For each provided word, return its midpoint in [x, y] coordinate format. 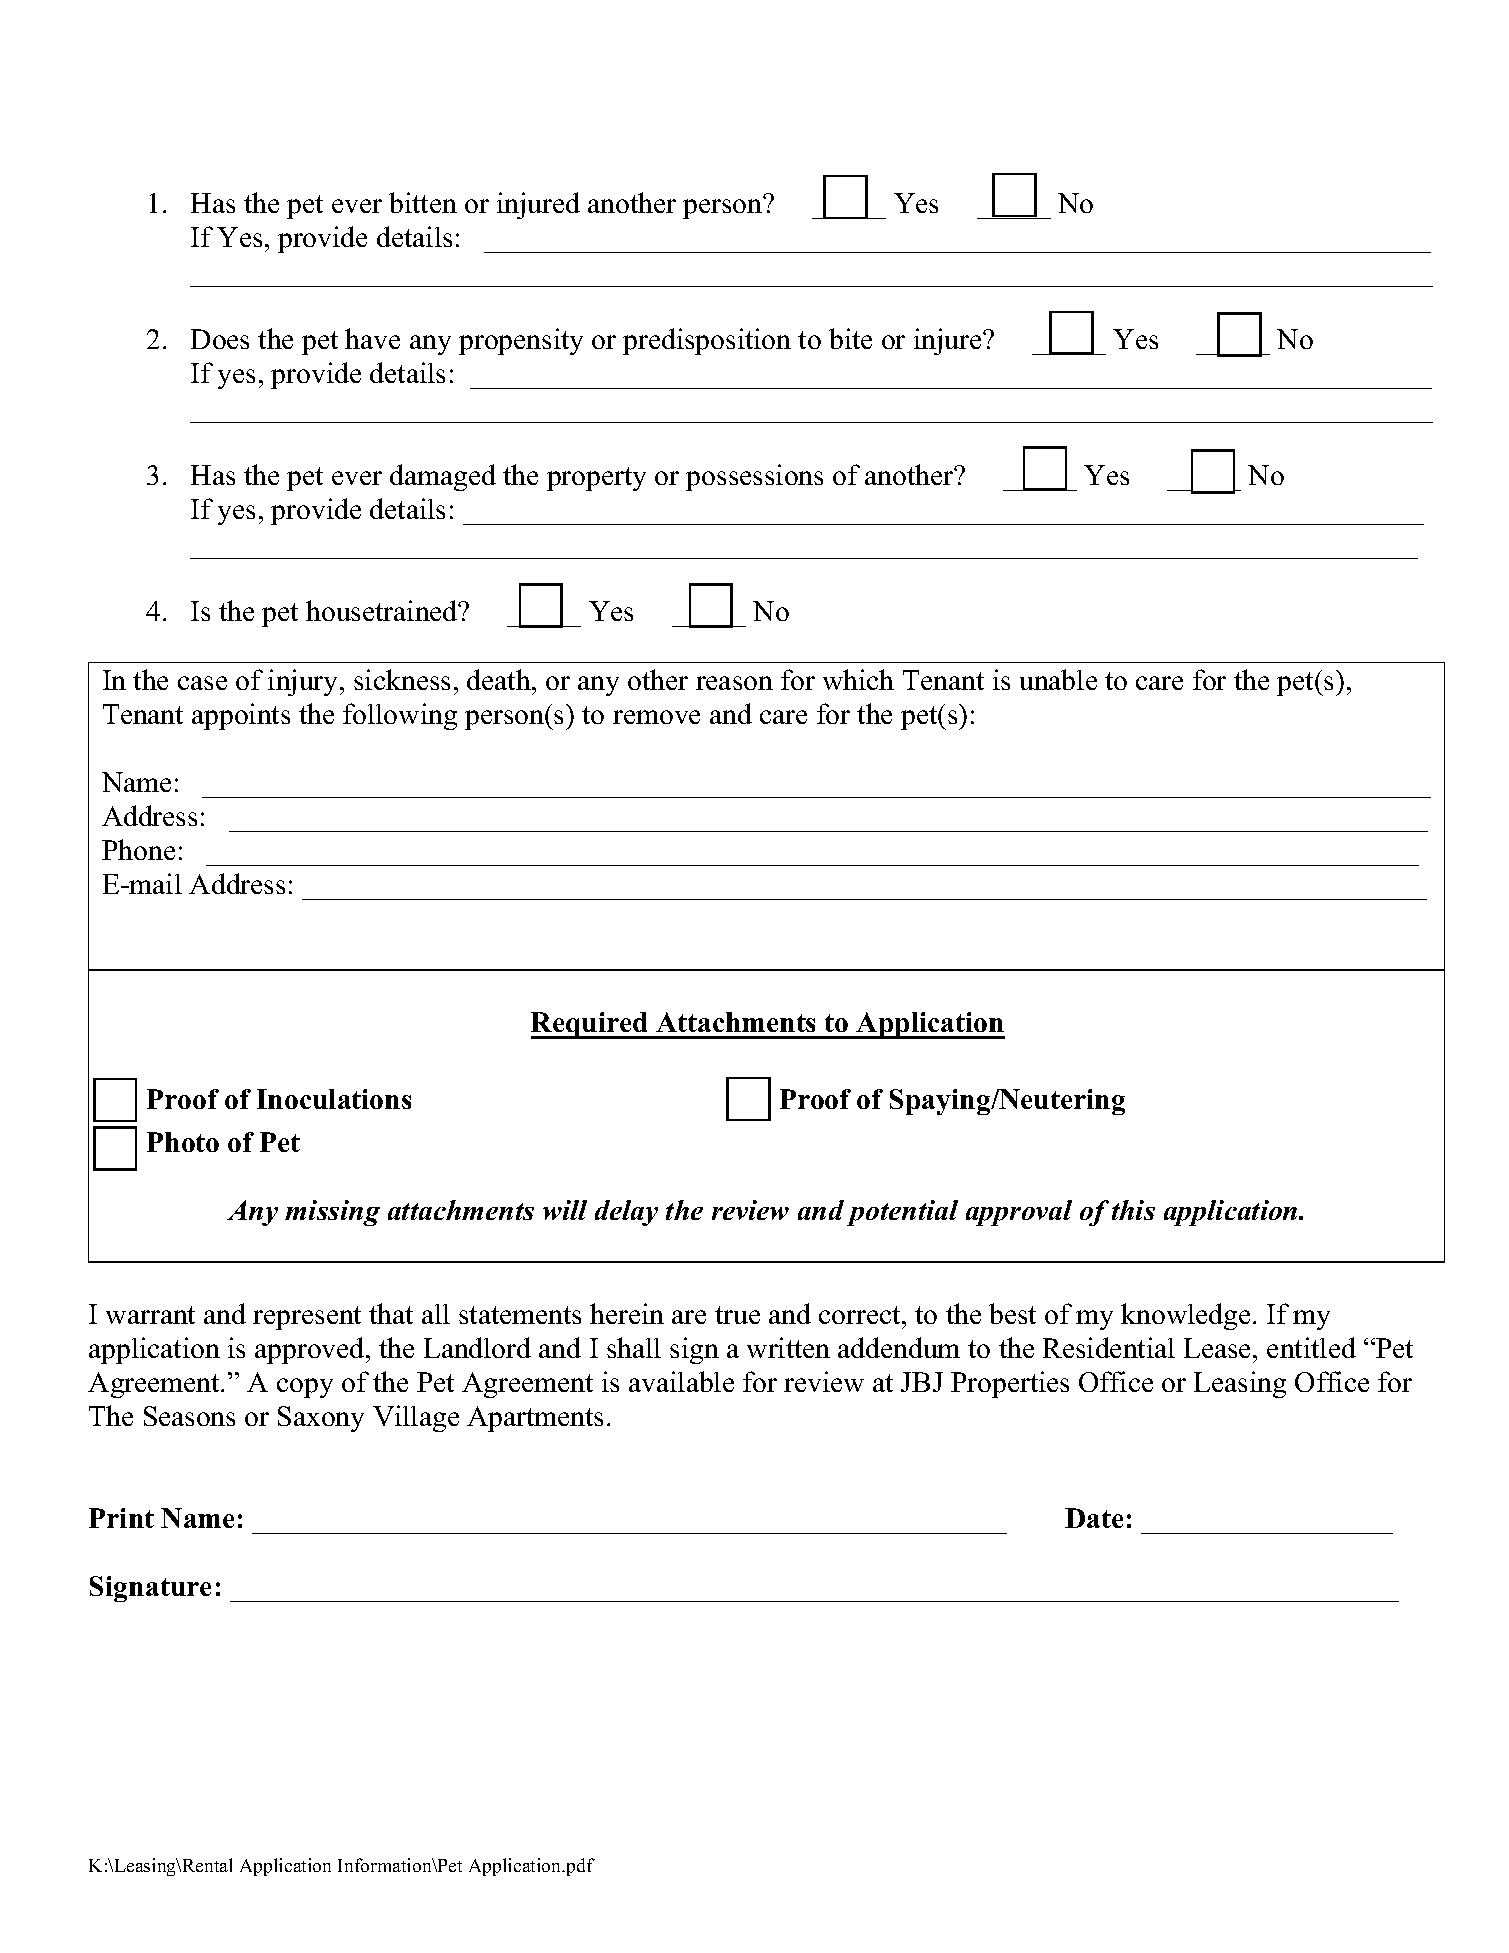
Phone [138, 849]
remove [656, 717]
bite [850, 338]
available [681, 1381]
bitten [423, 202]
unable [1058, 679]
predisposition [707, 341]
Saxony [321, 1419]
